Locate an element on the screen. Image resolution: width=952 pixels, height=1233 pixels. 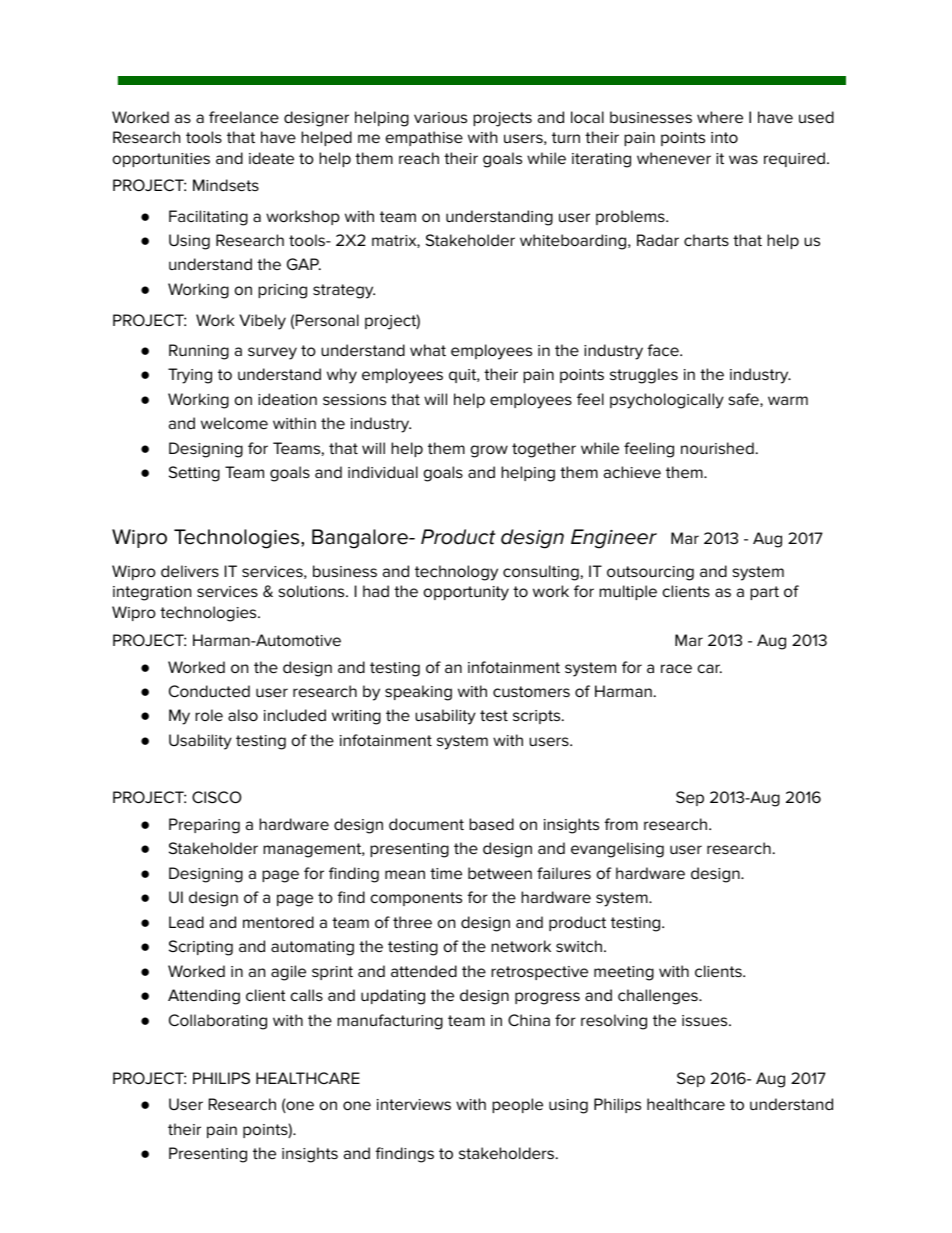
part is located at coordinates (764, 593).
